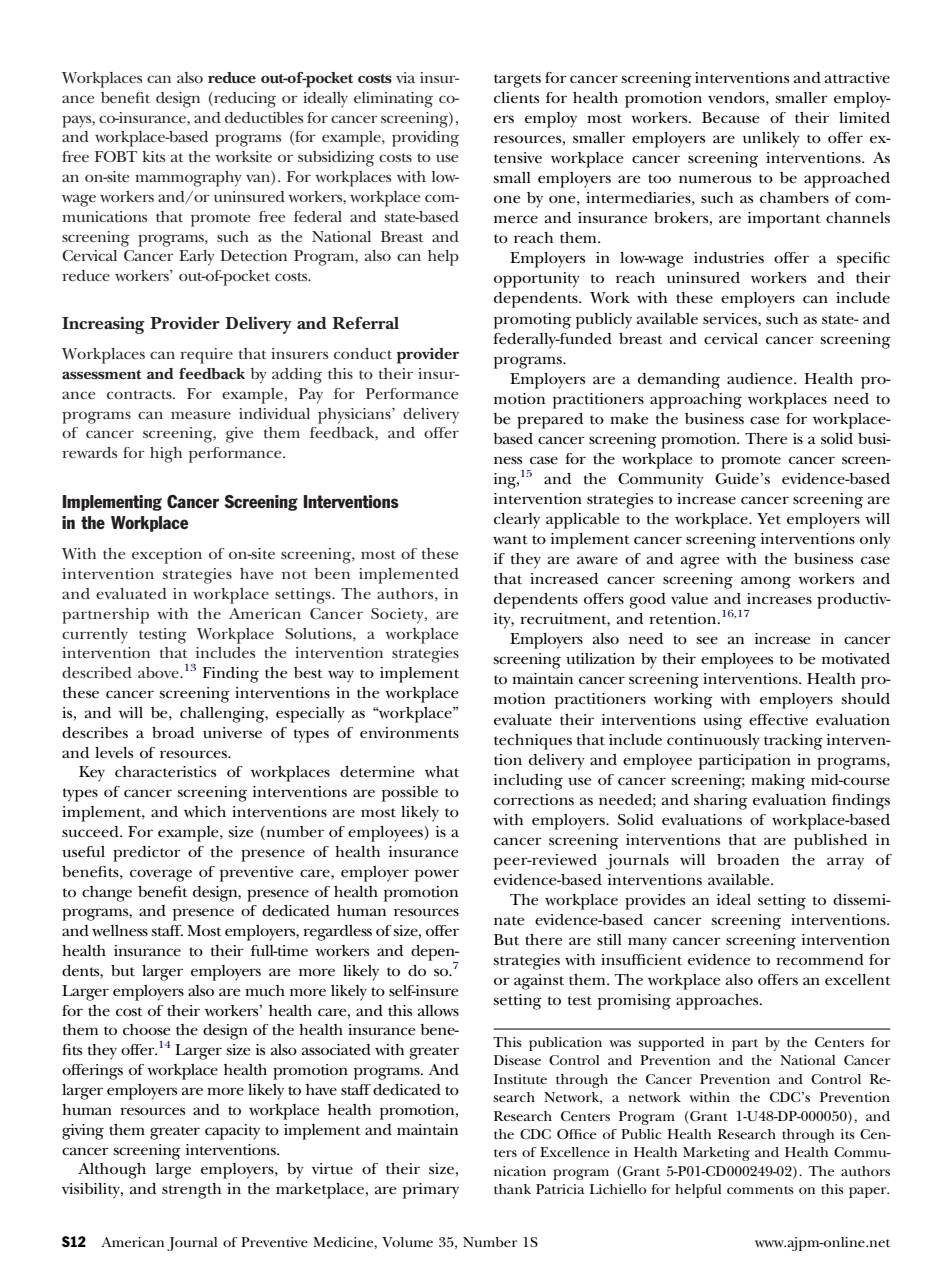 This screenshot has width=952, height=1280. I want to click on described, so click(97, 672).
